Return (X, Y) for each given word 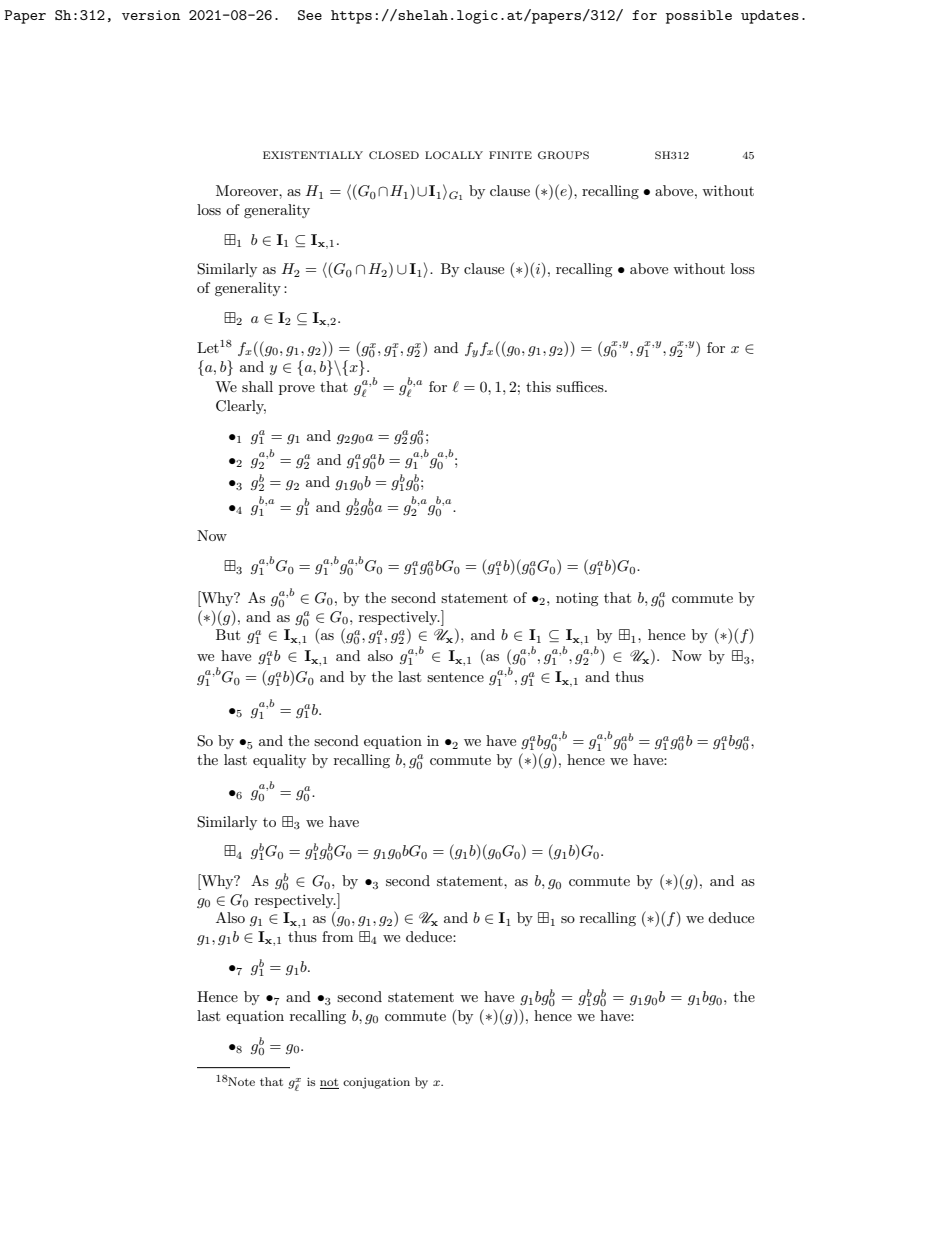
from (337, 936)
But (228, 634)
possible (699, 17)
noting (577, 599)
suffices (581, 386)
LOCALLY (454, 155)
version (151, 15)
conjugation (376, 1083)
